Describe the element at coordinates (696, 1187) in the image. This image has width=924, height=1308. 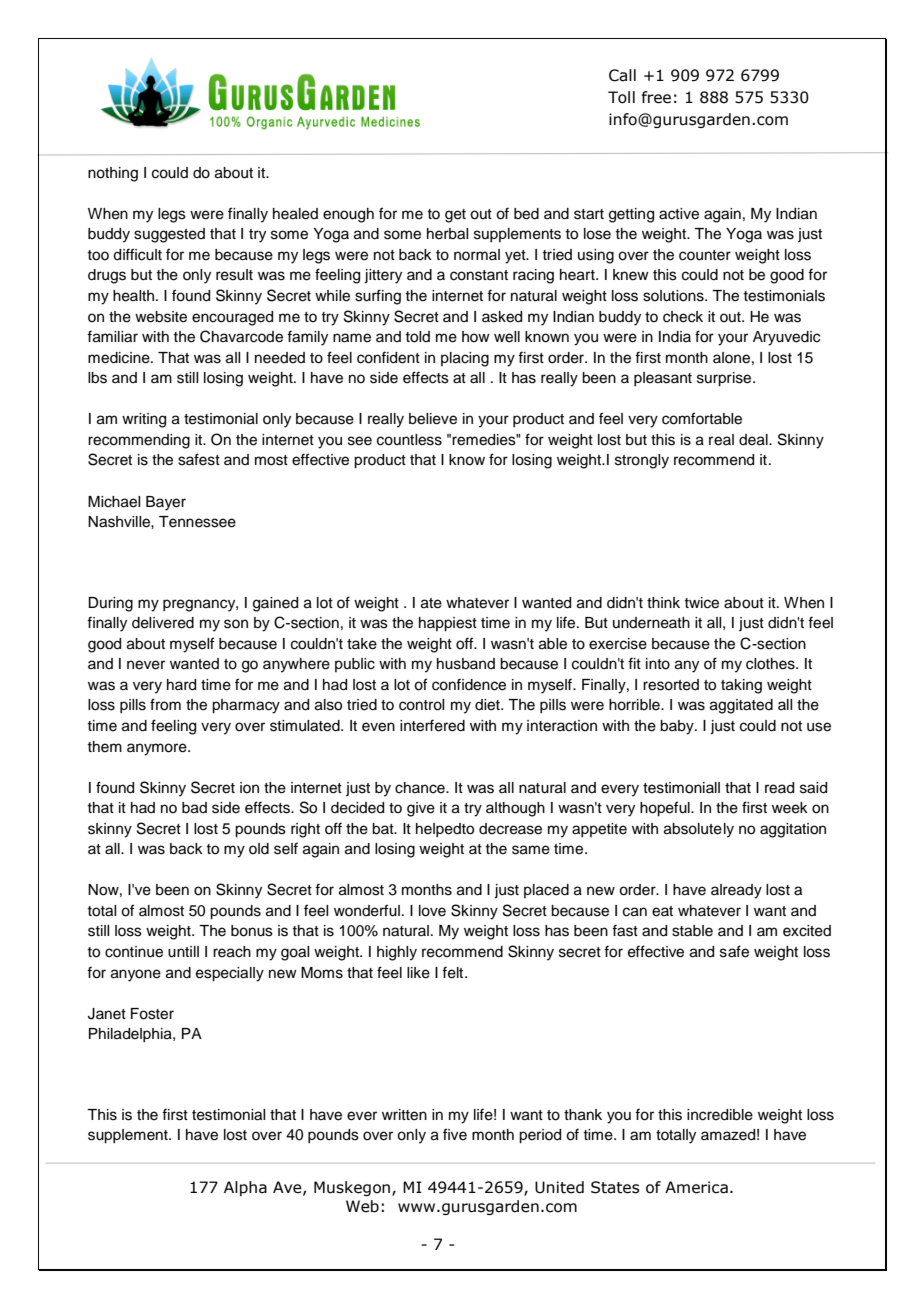
I see `America` at that location.
